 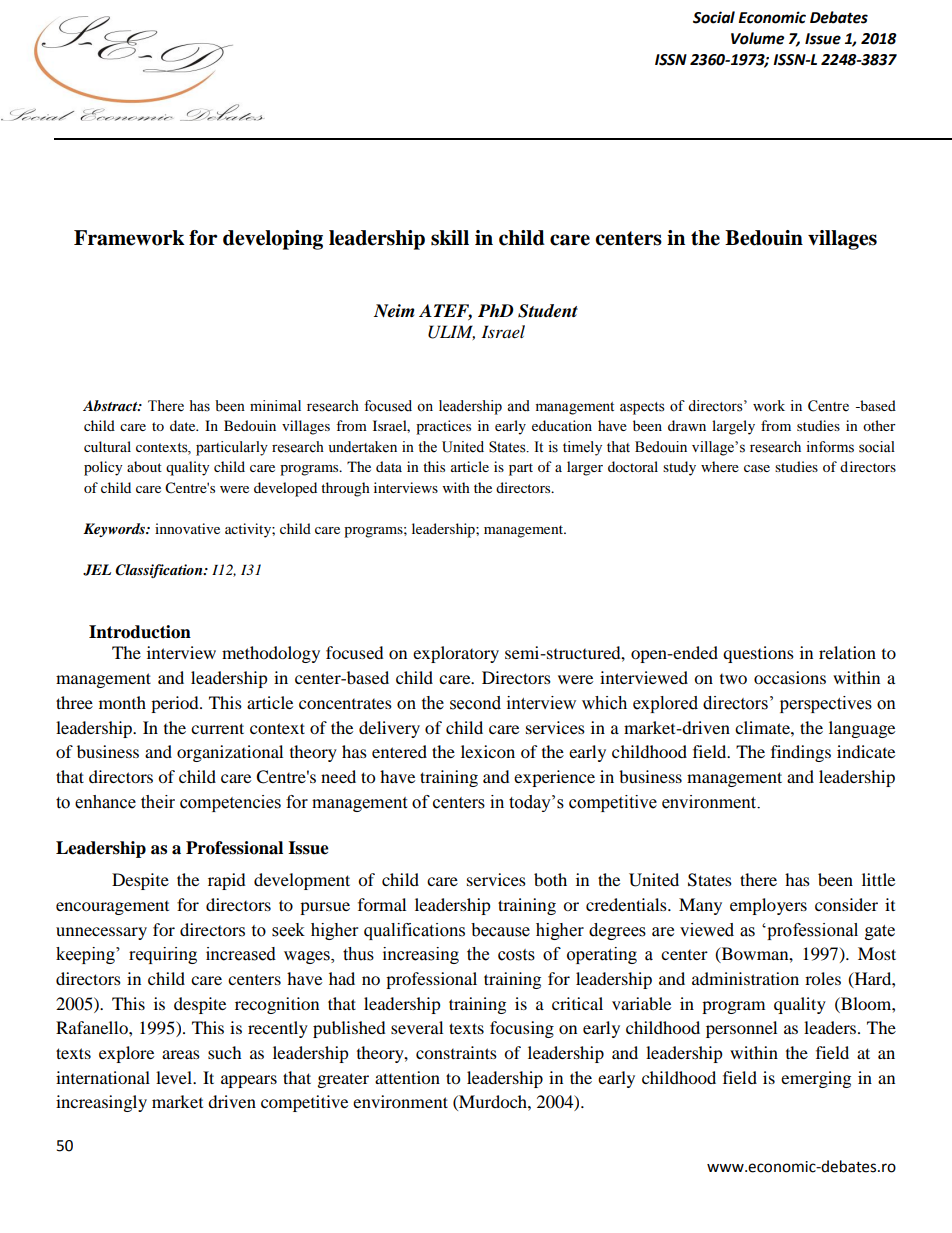 I want to click on about, so click(x=144, y=466).
